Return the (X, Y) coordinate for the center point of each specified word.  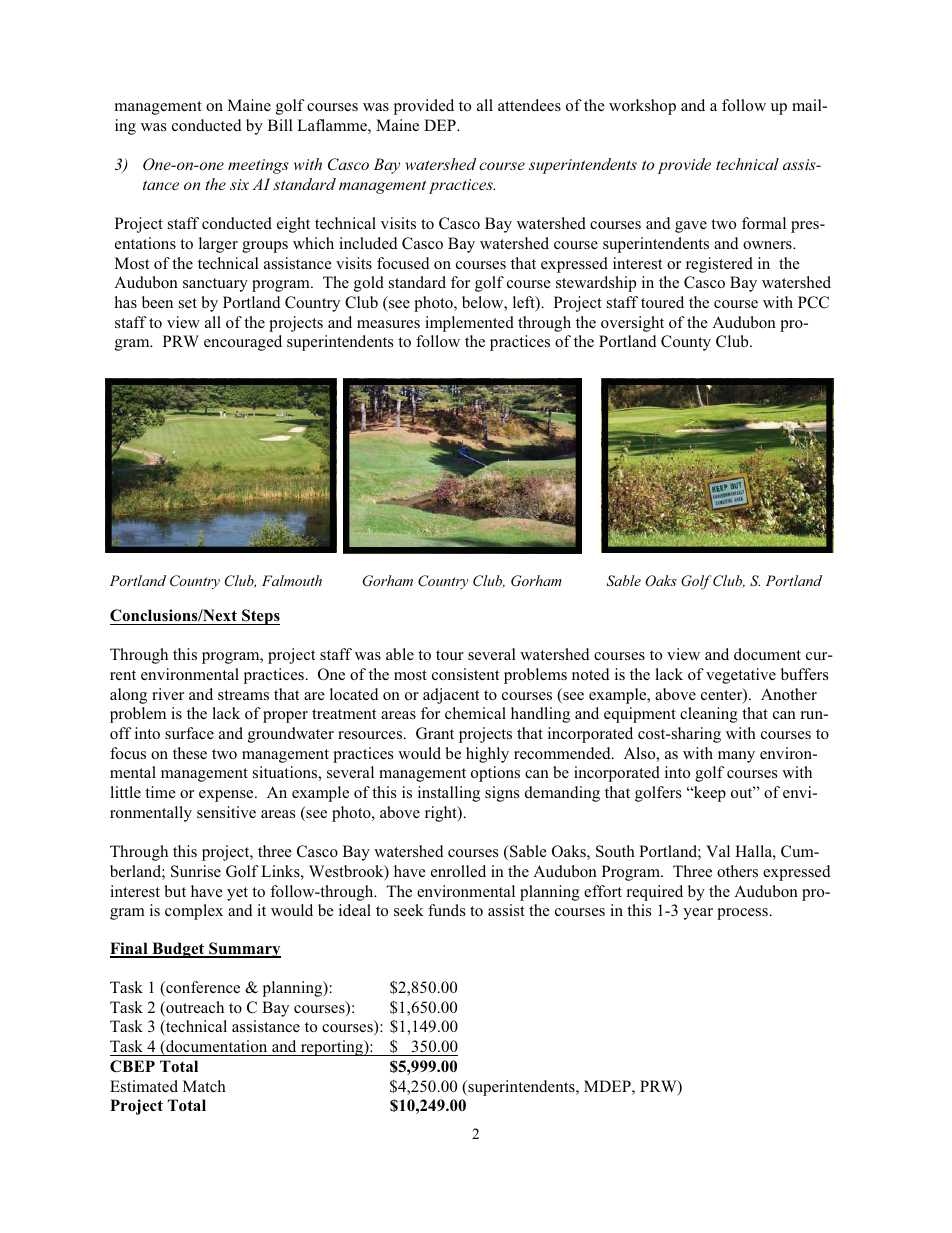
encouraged (243, 343)
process (742, 914)
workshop (642, 107)
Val (718, 851)
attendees (529, 105)
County (686, 343)
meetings (258, 166)
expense (227, 796)
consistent (465, 674)
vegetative (741, 676)
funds (446, 910)
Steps (260, 617)
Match (204, 1086)
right (442, 814)
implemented (469, 324)
